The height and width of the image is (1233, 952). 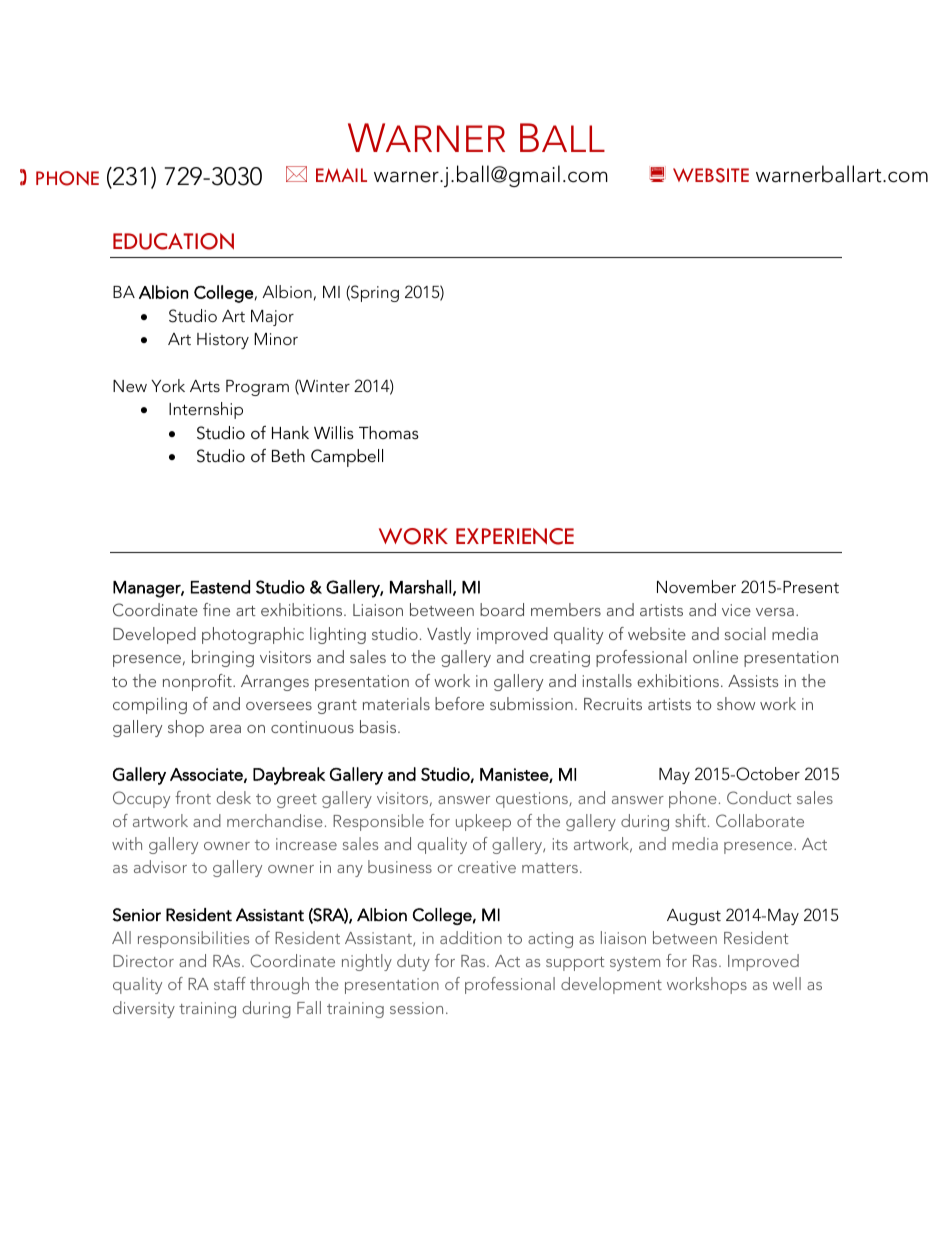 I want to click on fine, so click(x=216, y=609).
